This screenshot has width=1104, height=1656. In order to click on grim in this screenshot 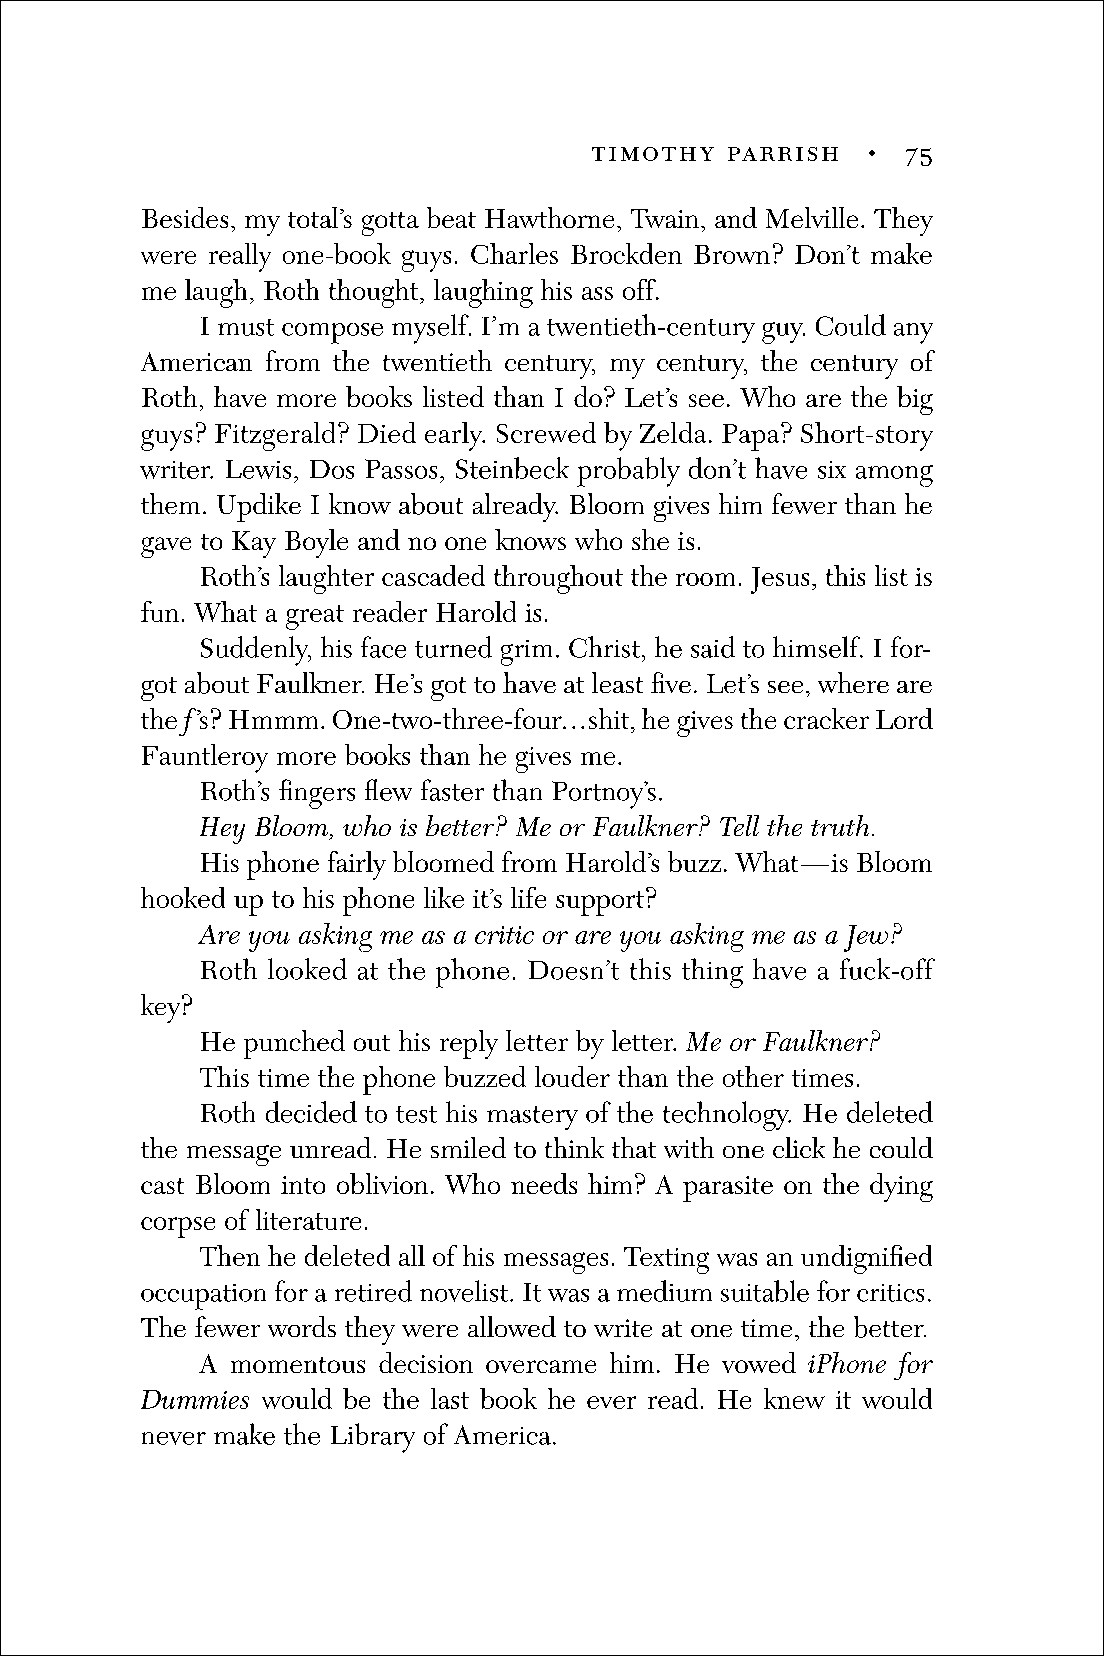, I will do `click(526, 653)`.
